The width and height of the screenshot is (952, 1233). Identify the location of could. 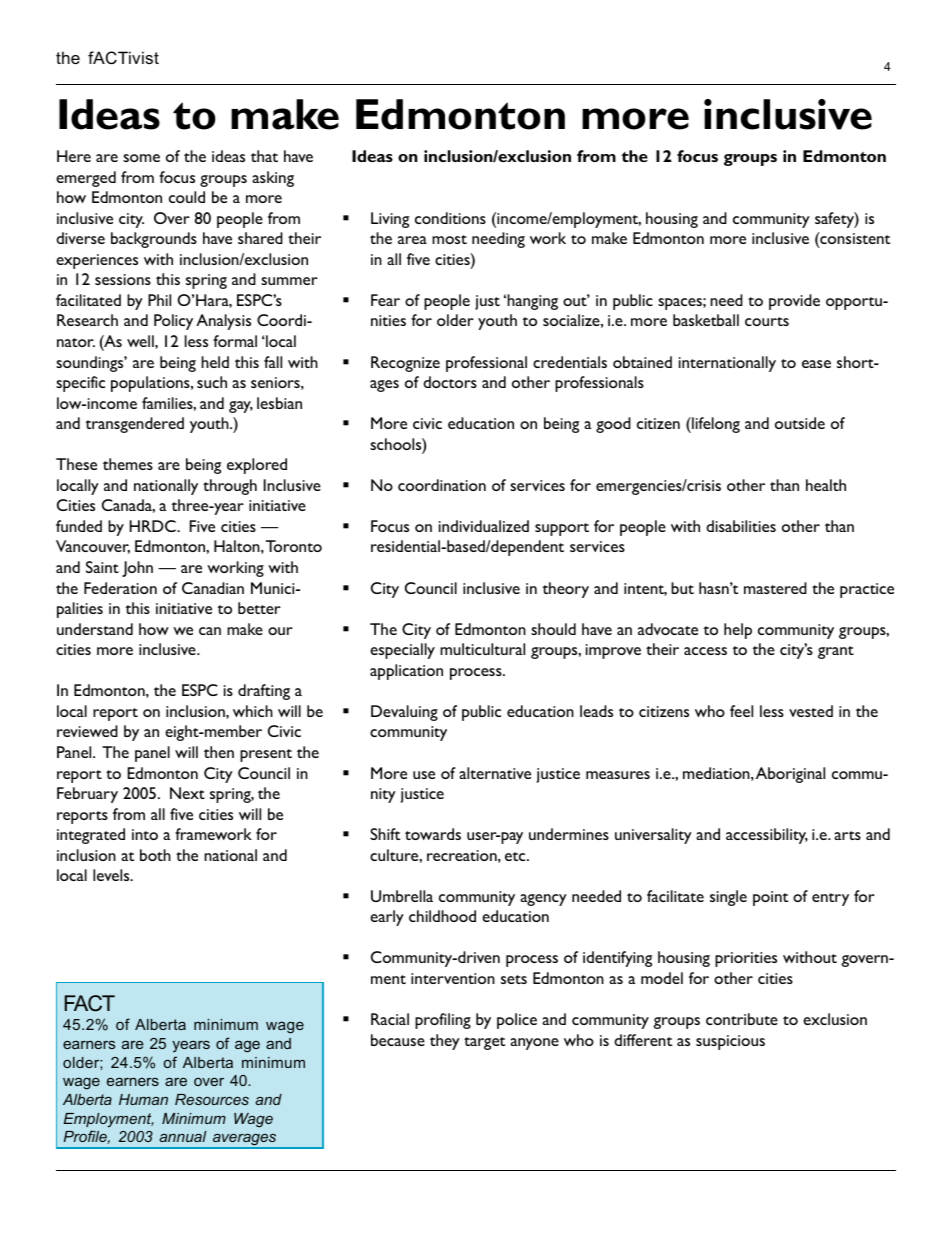
(187, 197).
